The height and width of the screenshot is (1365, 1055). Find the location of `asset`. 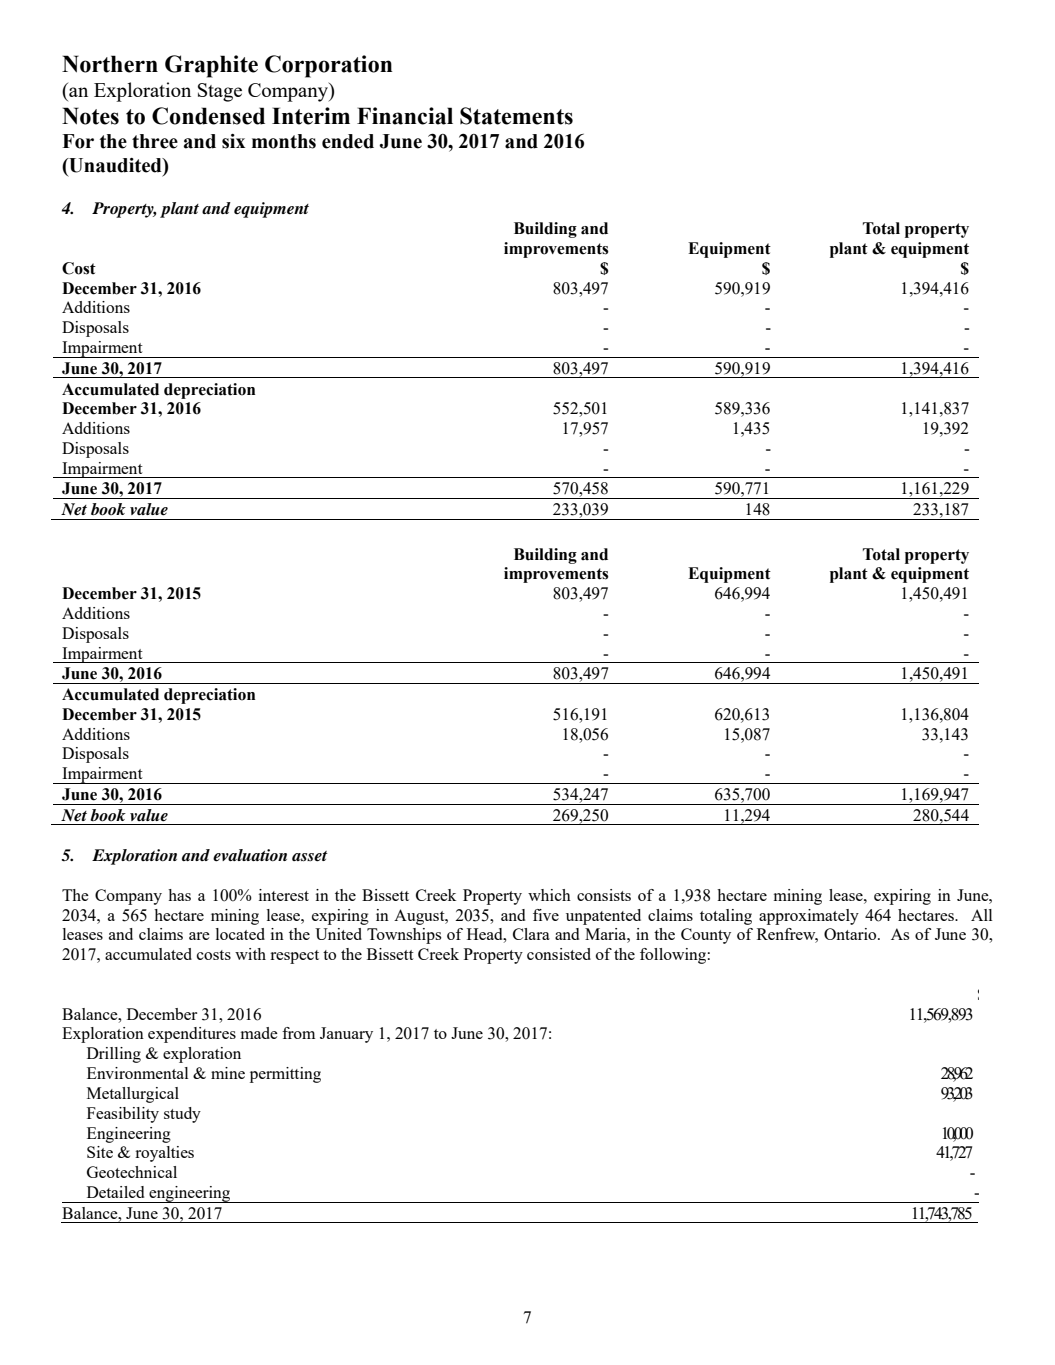

asset is located at coordinates (310, 856).
